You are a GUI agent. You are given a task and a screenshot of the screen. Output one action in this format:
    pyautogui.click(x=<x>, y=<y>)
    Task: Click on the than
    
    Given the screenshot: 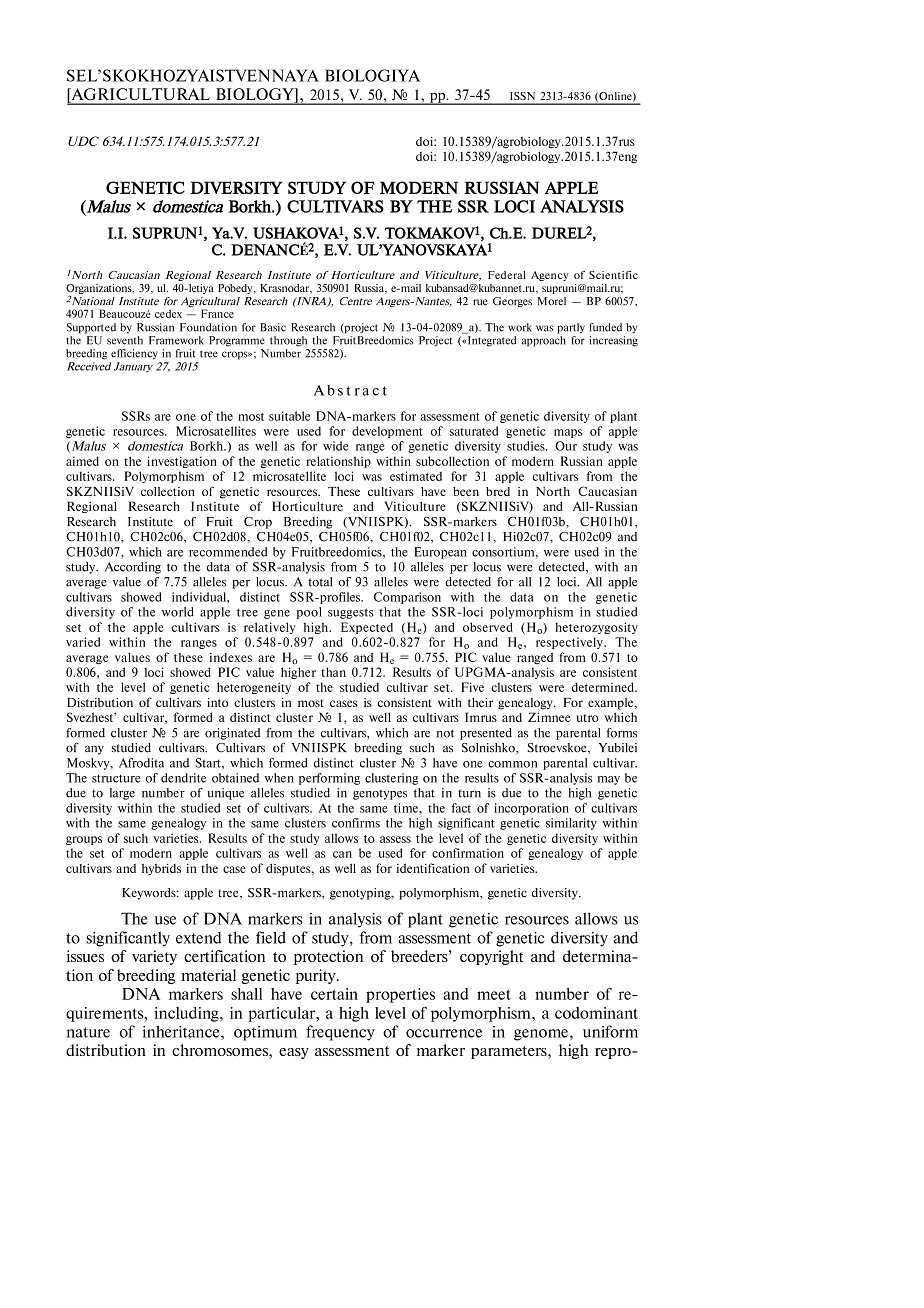 What is the action you would take?
    pyautogui.click(x=333, y=672)
